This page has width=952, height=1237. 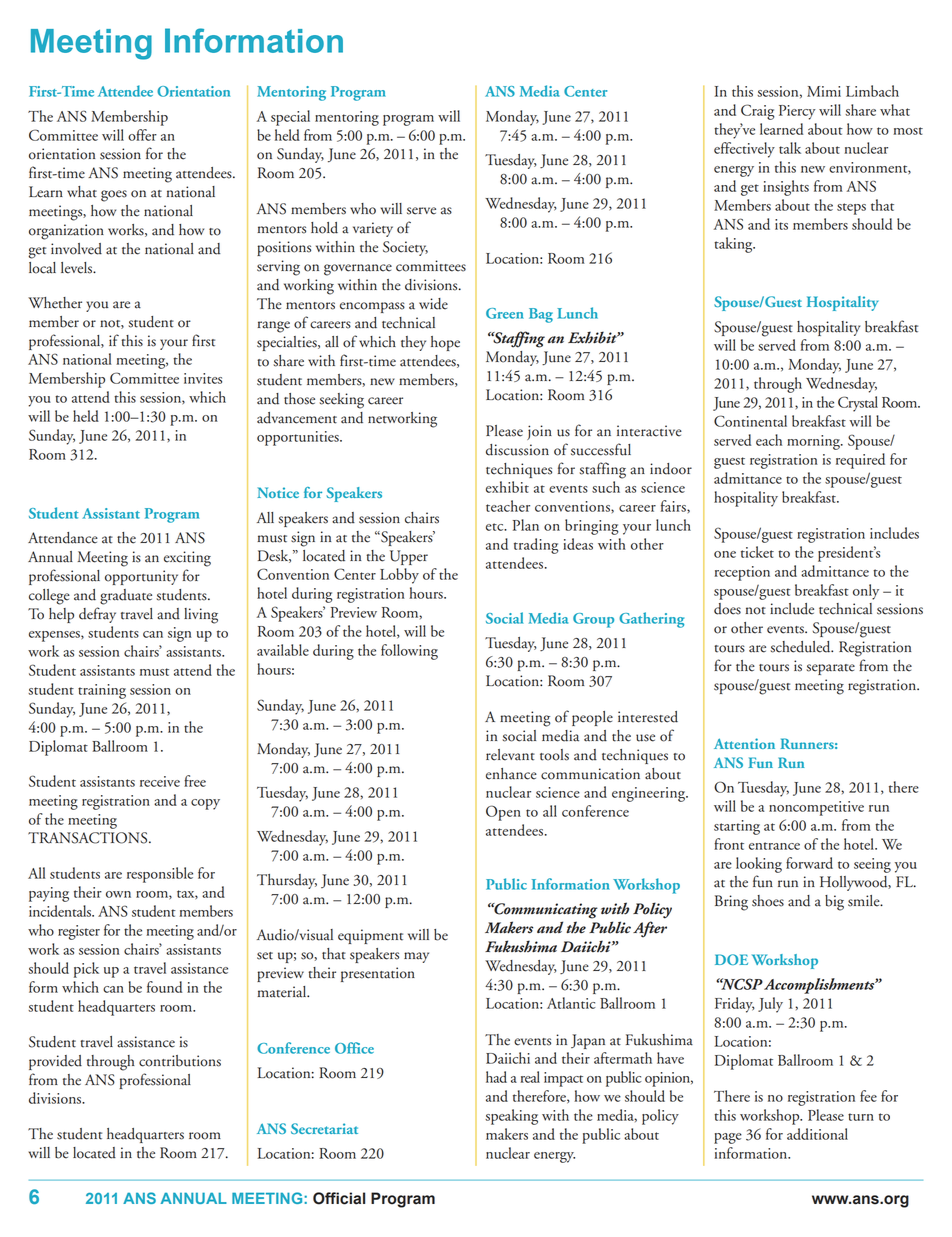 I want to click on Continental, so click(x=750, y=421).
